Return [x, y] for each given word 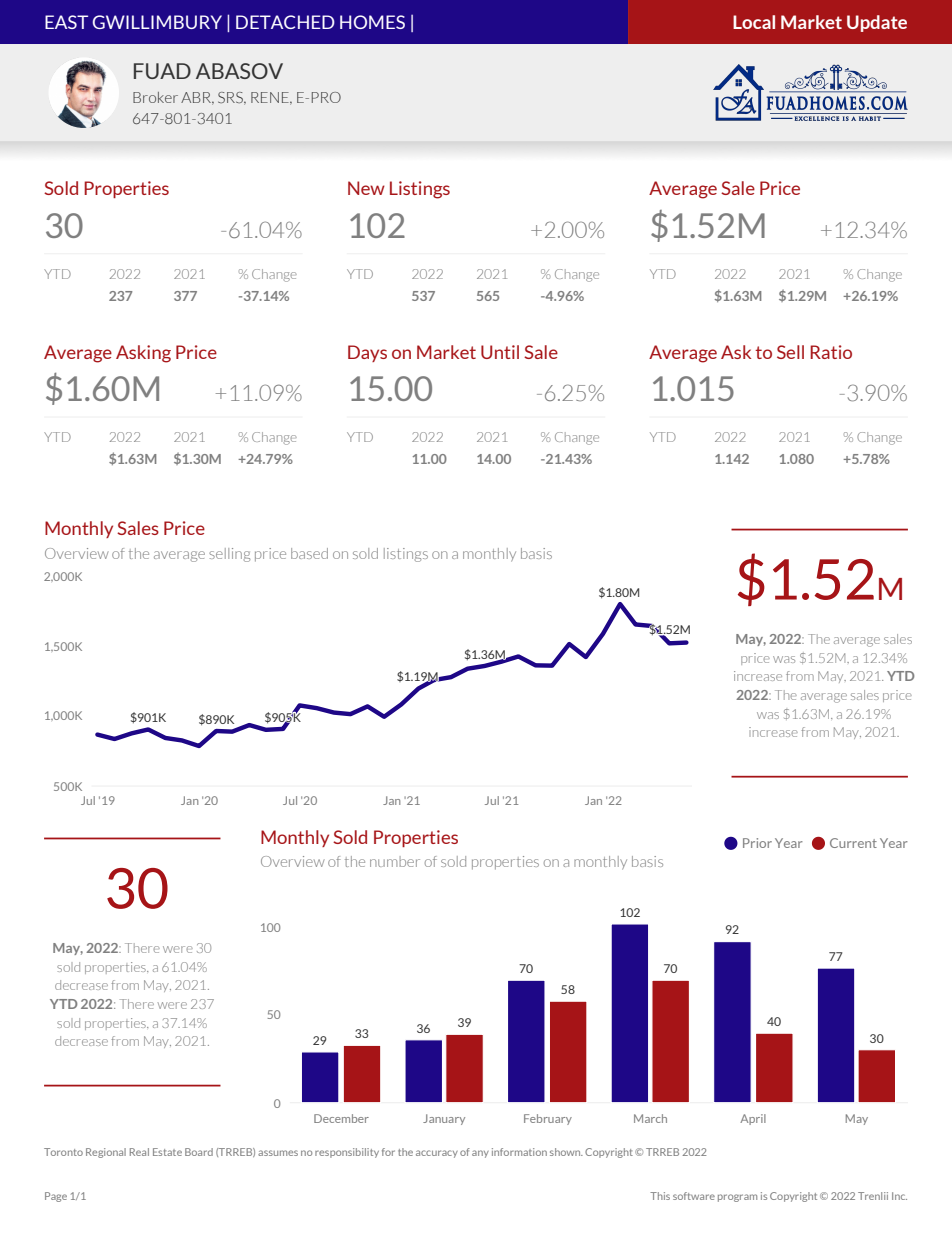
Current [853, 843]
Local [754, 22]
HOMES [372, 22]
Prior [757, 843]
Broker [155, 97]
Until [500, 352]
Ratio [831, 352]
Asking [143, 354]
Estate [167, 1152]
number [395, 861]
